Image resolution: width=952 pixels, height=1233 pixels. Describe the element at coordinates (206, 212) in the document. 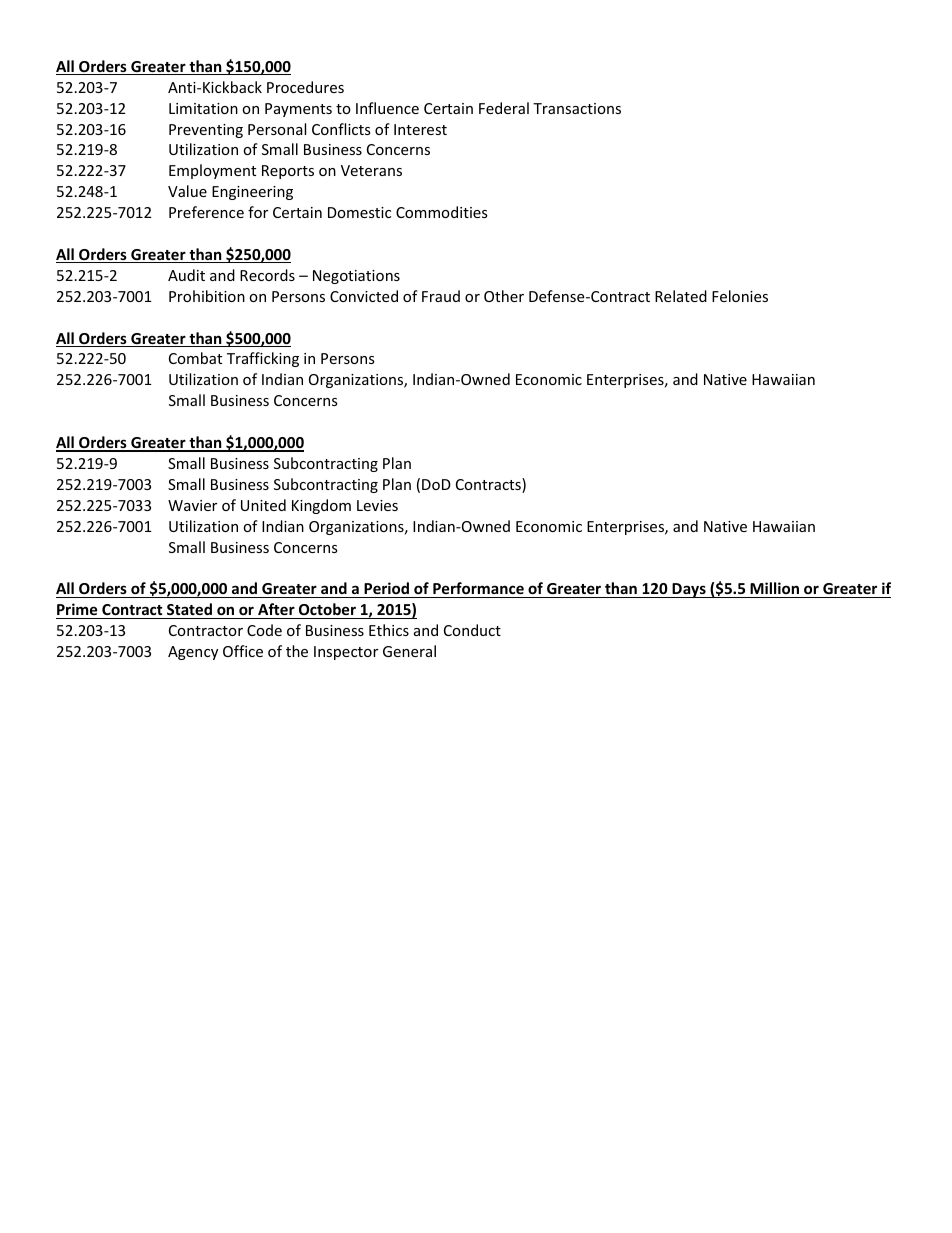

I see `Preference` at that location.
